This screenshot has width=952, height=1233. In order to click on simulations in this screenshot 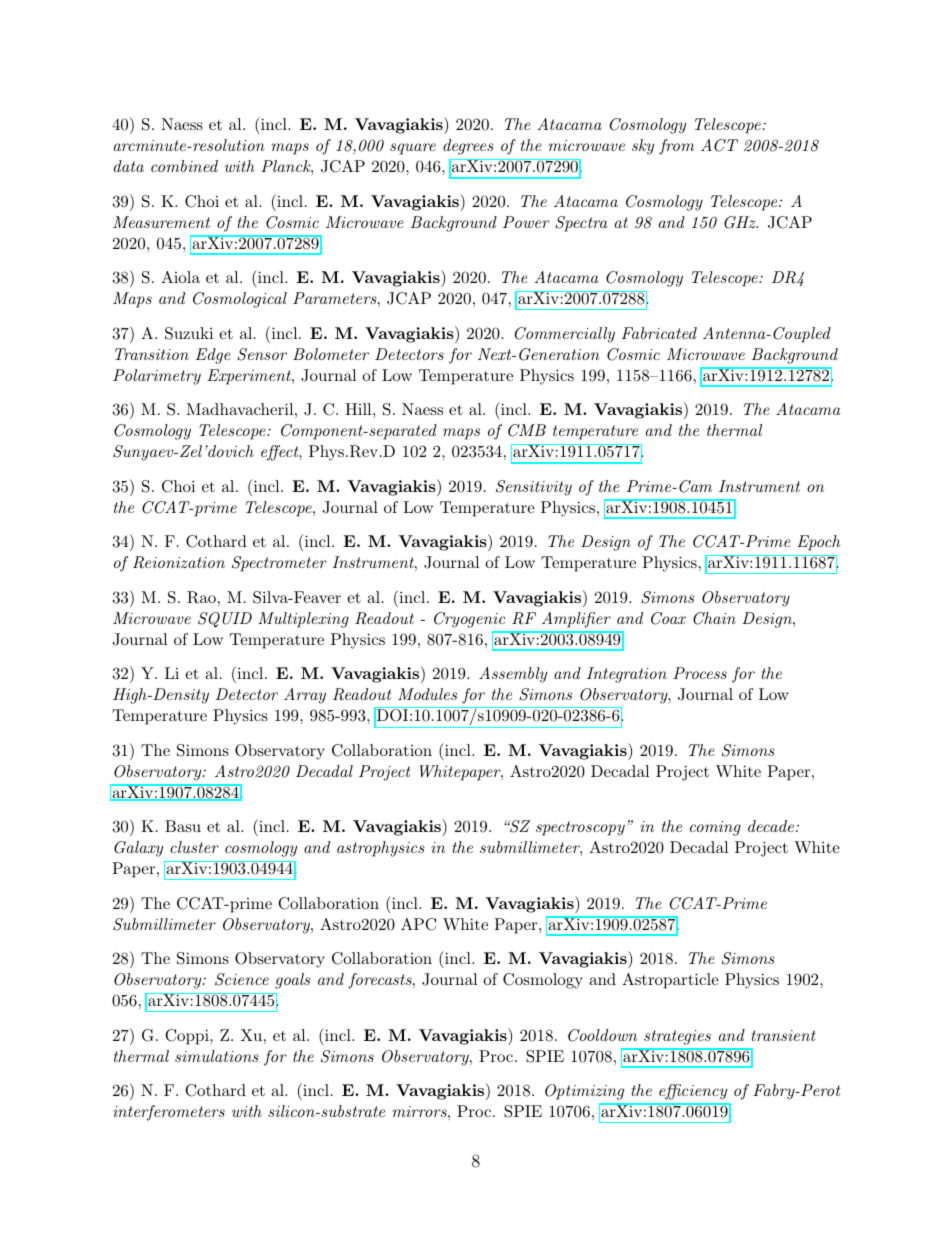, I will do `click(216, 1056)`.
